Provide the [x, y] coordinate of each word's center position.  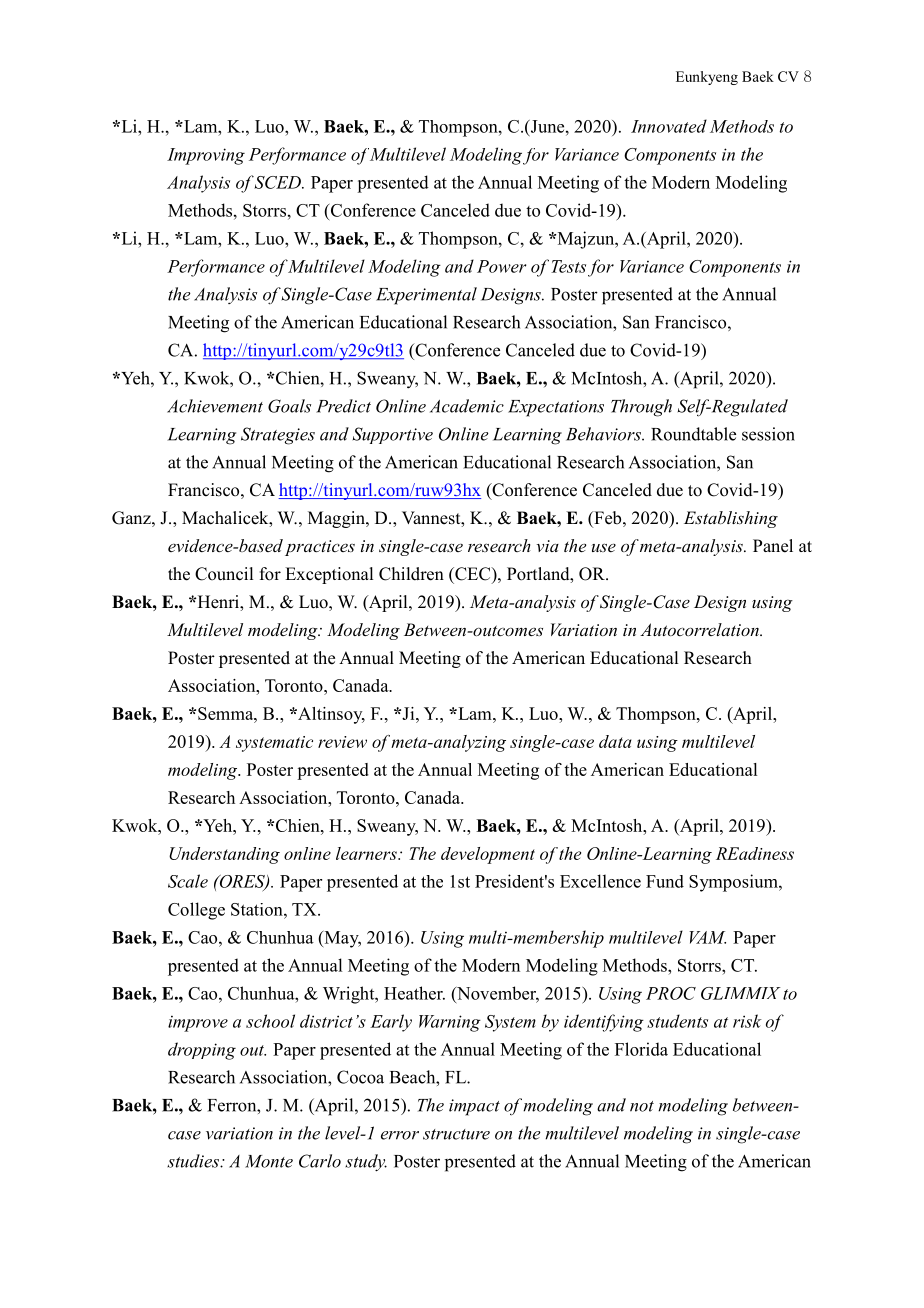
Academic [467, 406]
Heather [414, 993]
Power [502, 266]
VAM [707, 937]
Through [641, 408]
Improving [206, 156]
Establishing [731, 519]
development [488, 855]
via [547, 546]
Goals [289, 406]
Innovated [669, 126]
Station [258, 909]
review [342, 742]
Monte [269, 1161]
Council [224, 574]
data [615, 741]
